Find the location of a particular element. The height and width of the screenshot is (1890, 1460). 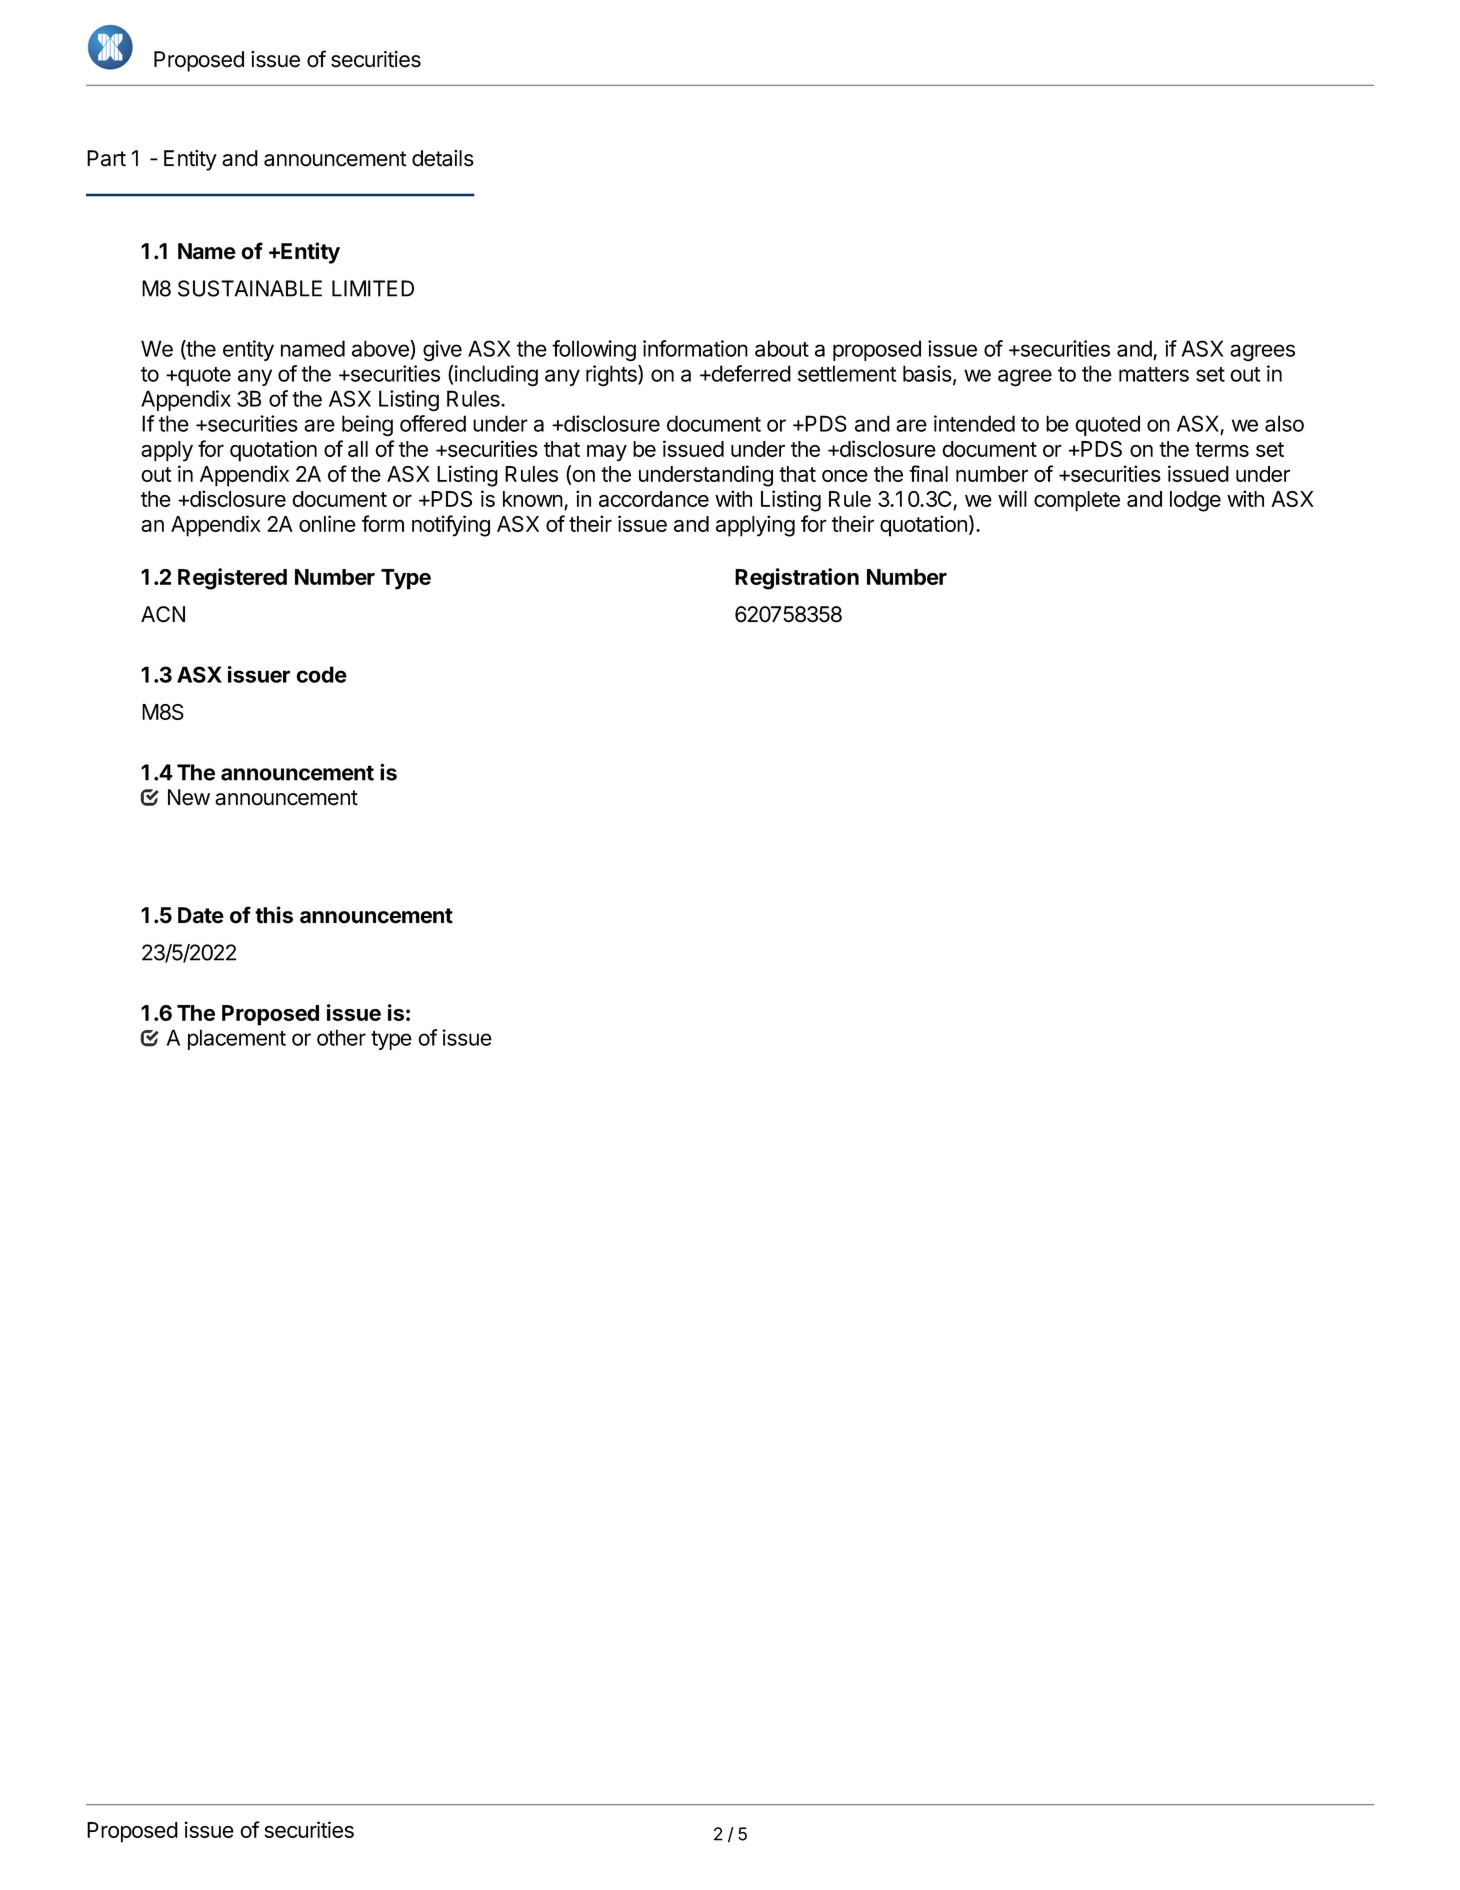

this is located at coordinates (274, 915).
